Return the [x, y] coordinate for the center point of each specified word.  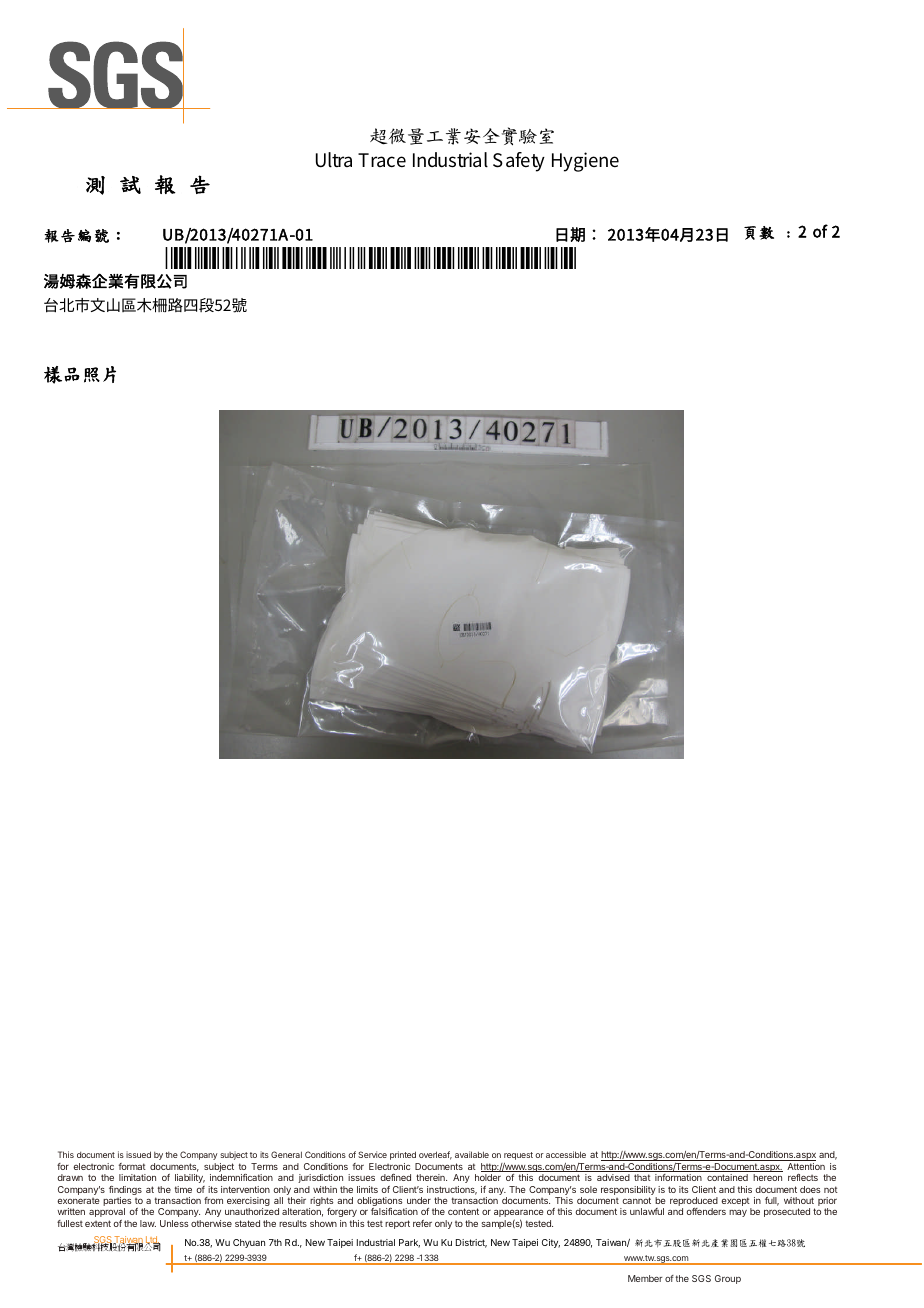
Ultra [334, 160]
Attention [806, 1166]
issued [138, 1154]
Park [409, 1243]
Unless [174, 1223]
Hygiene [585, 162]
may [738, 1213]
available [472, 1154]
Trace [382, 160]
